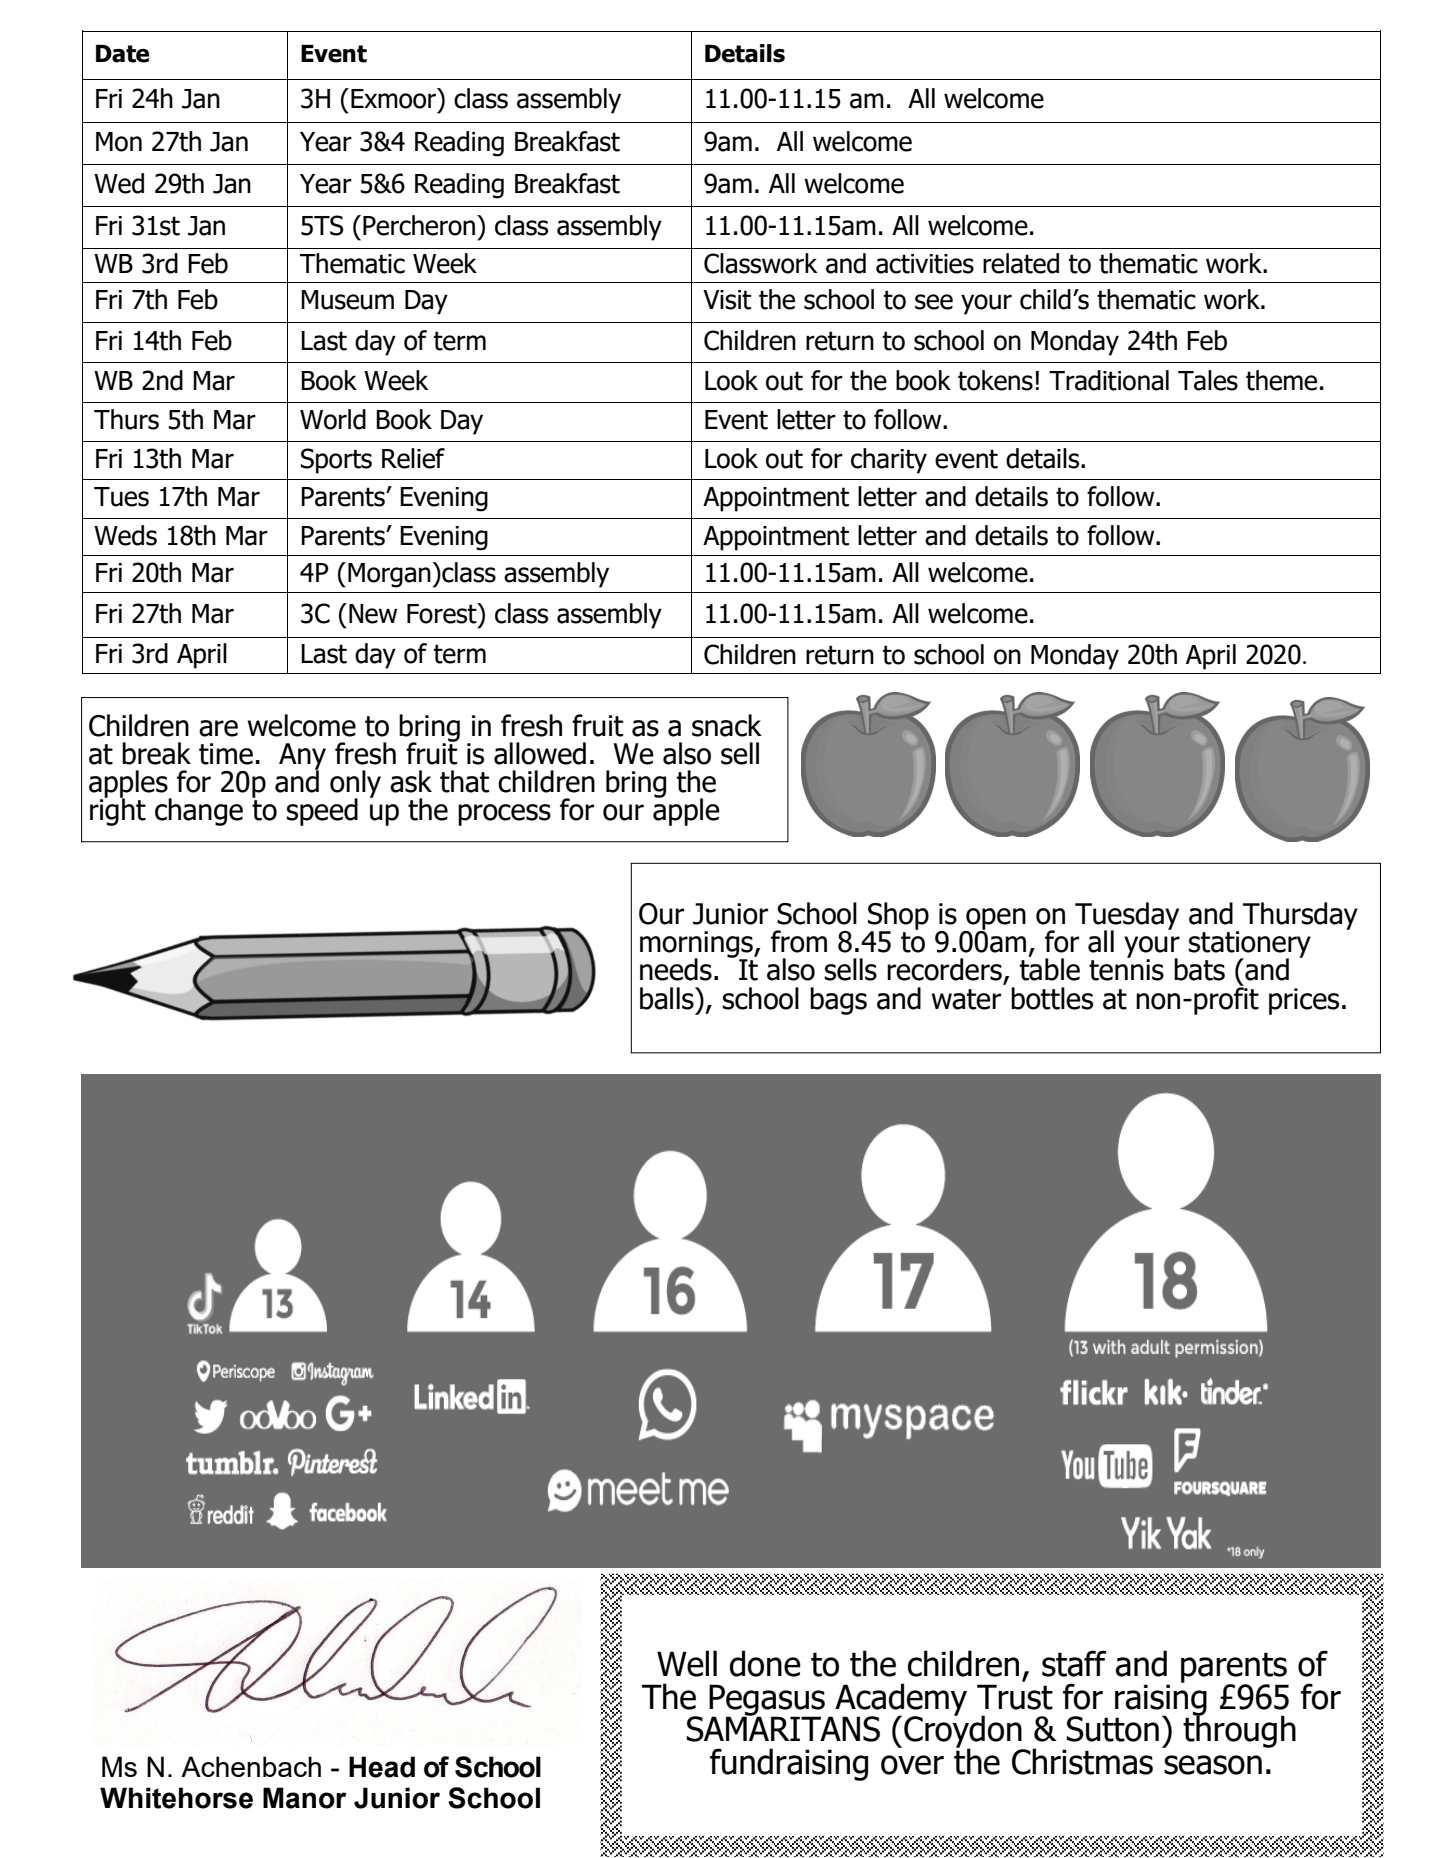 The image size is (1436, 1858). What do you see at coordinates (697, 946) in the screenshot?
I see `mornings` at bounding box center [697, 946].
